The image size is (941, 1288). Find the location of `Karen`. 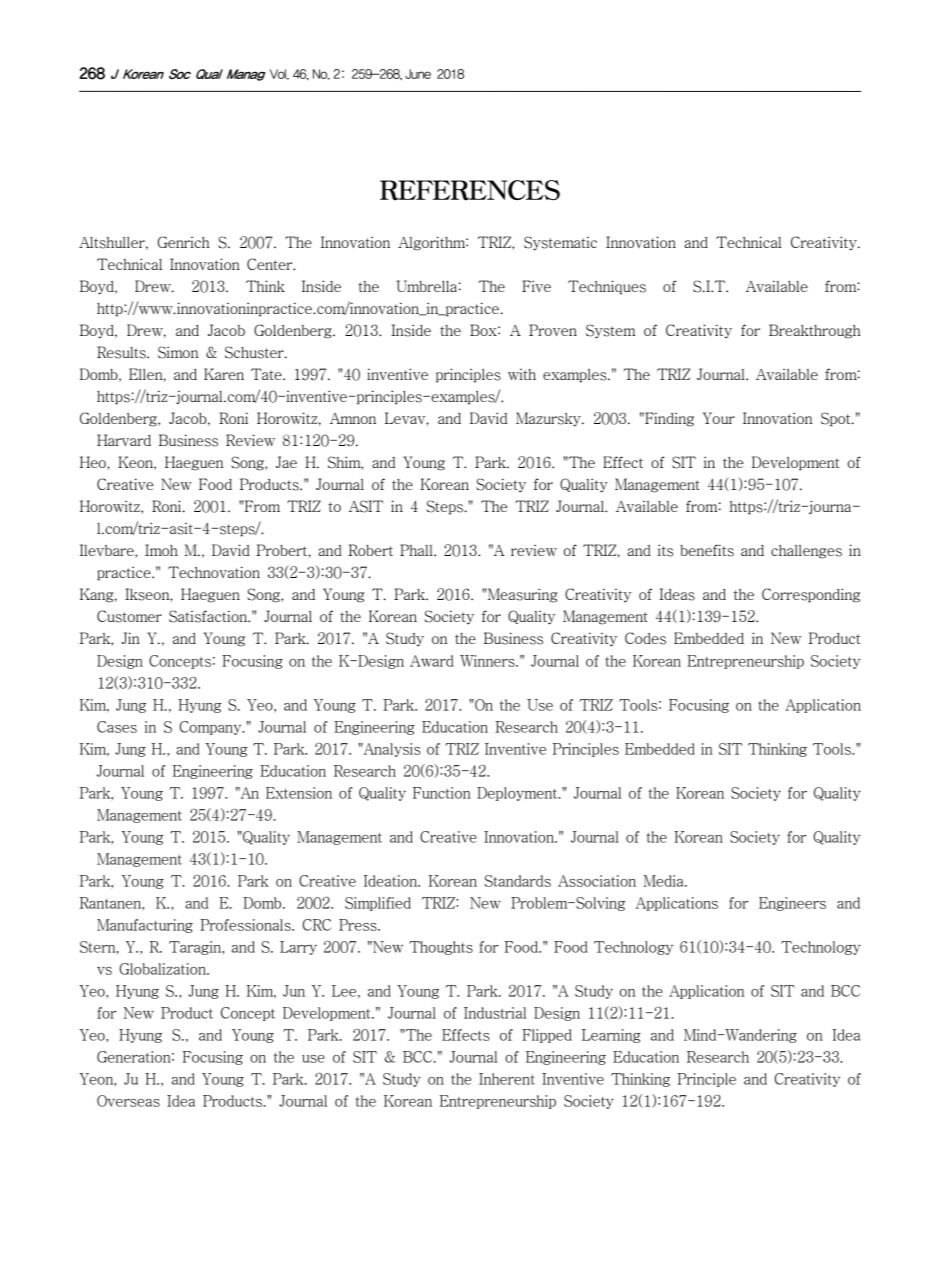

Karen is located at coordinates (224, 374).
